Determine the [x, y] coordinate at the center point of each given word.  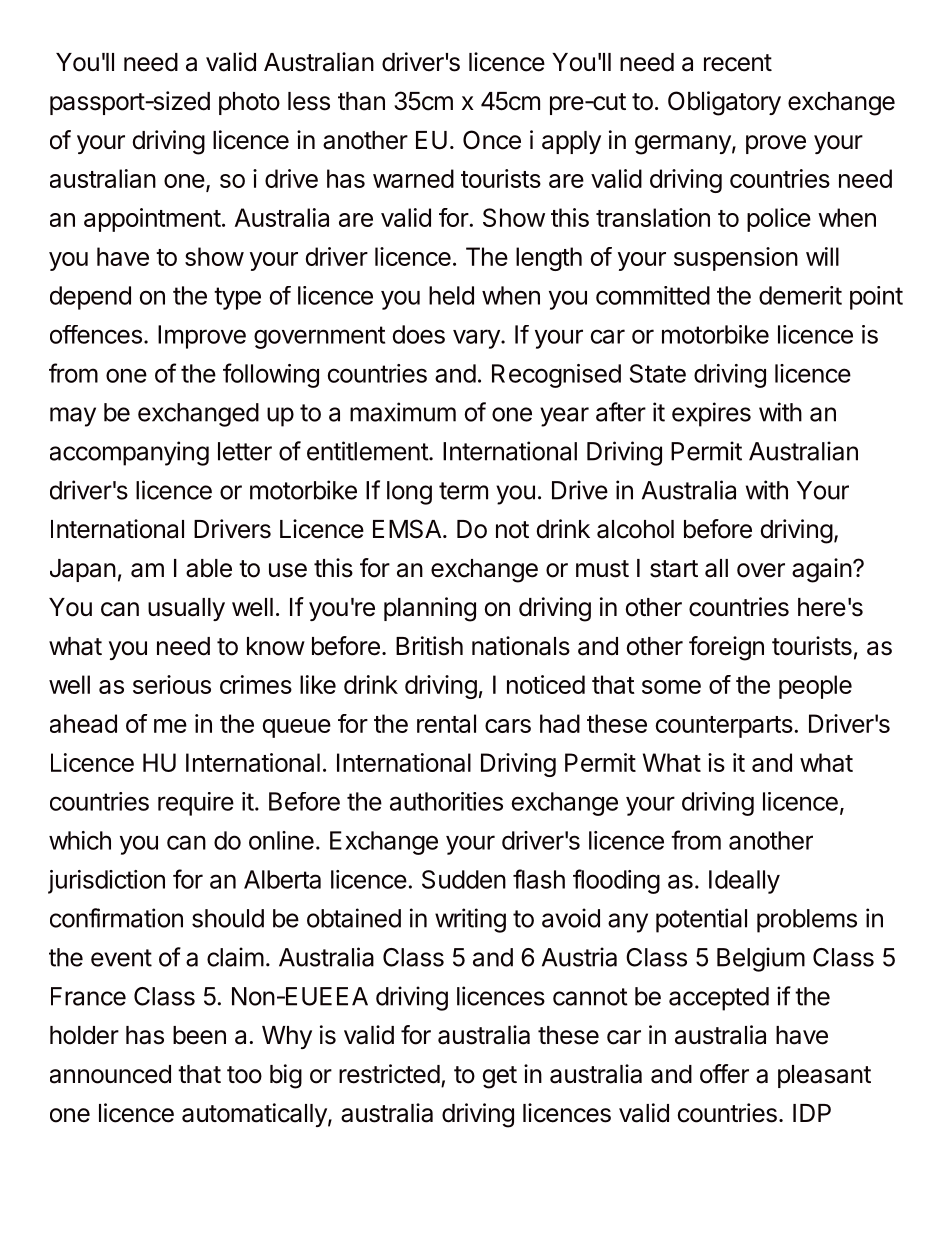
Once [492, 140]
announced [110, 1074]
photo [249, 103]
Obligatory [724, 103]
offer [724, 1074]
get [500, 1077]
